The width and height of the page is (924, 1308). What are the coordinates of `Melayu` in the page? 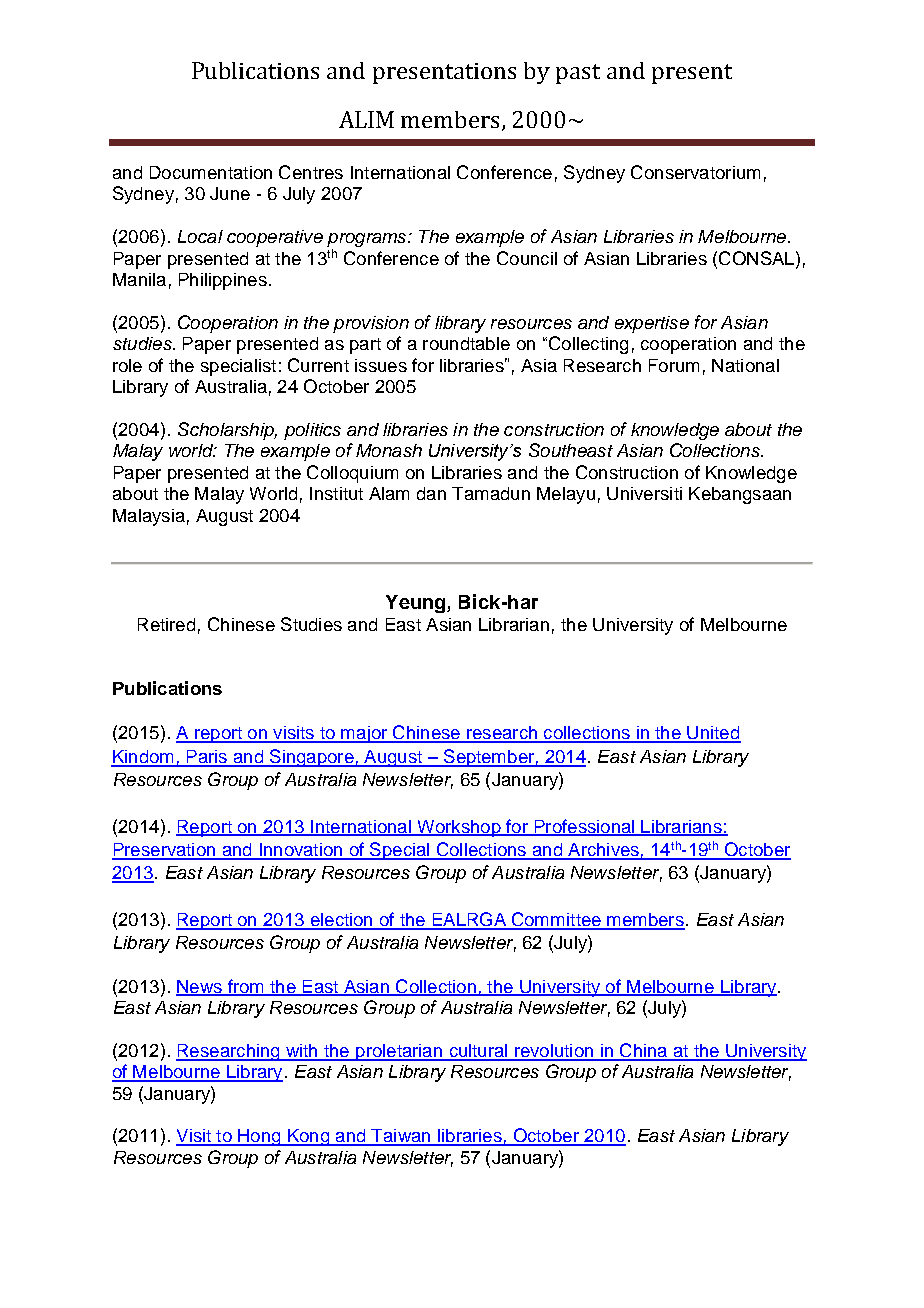 It's located at (566, 495).
